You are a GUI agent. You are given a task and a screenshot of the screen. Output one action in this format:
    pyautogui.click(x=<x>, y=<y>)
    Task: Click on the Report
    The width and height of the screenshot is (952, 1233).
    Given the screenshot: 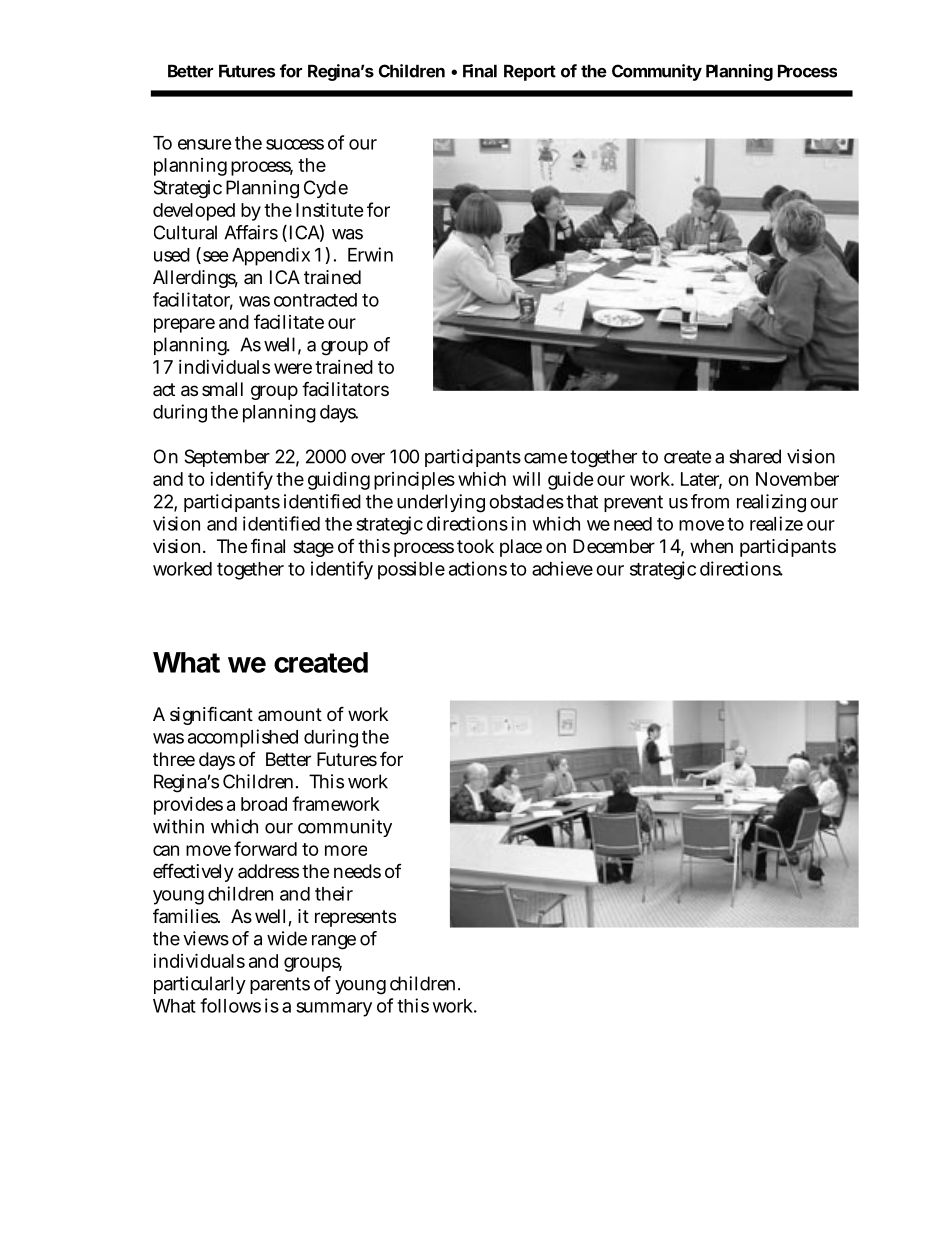 What is the action you would take?
    pyautogui.click(x=530, y=72)
